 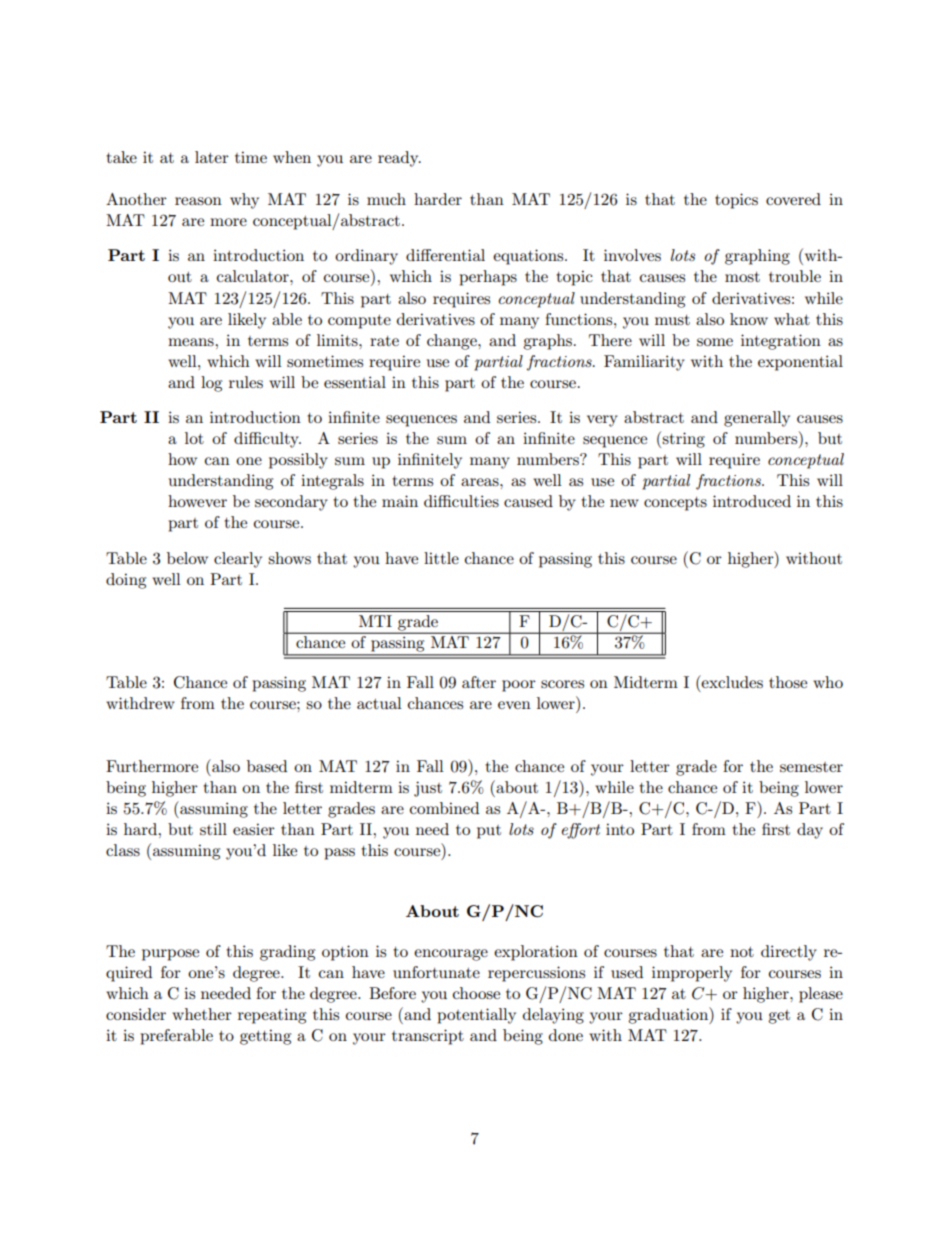 What do you see at coordinates (441, 558) in the page?
I see `little` at bounding box center [441, 558].
